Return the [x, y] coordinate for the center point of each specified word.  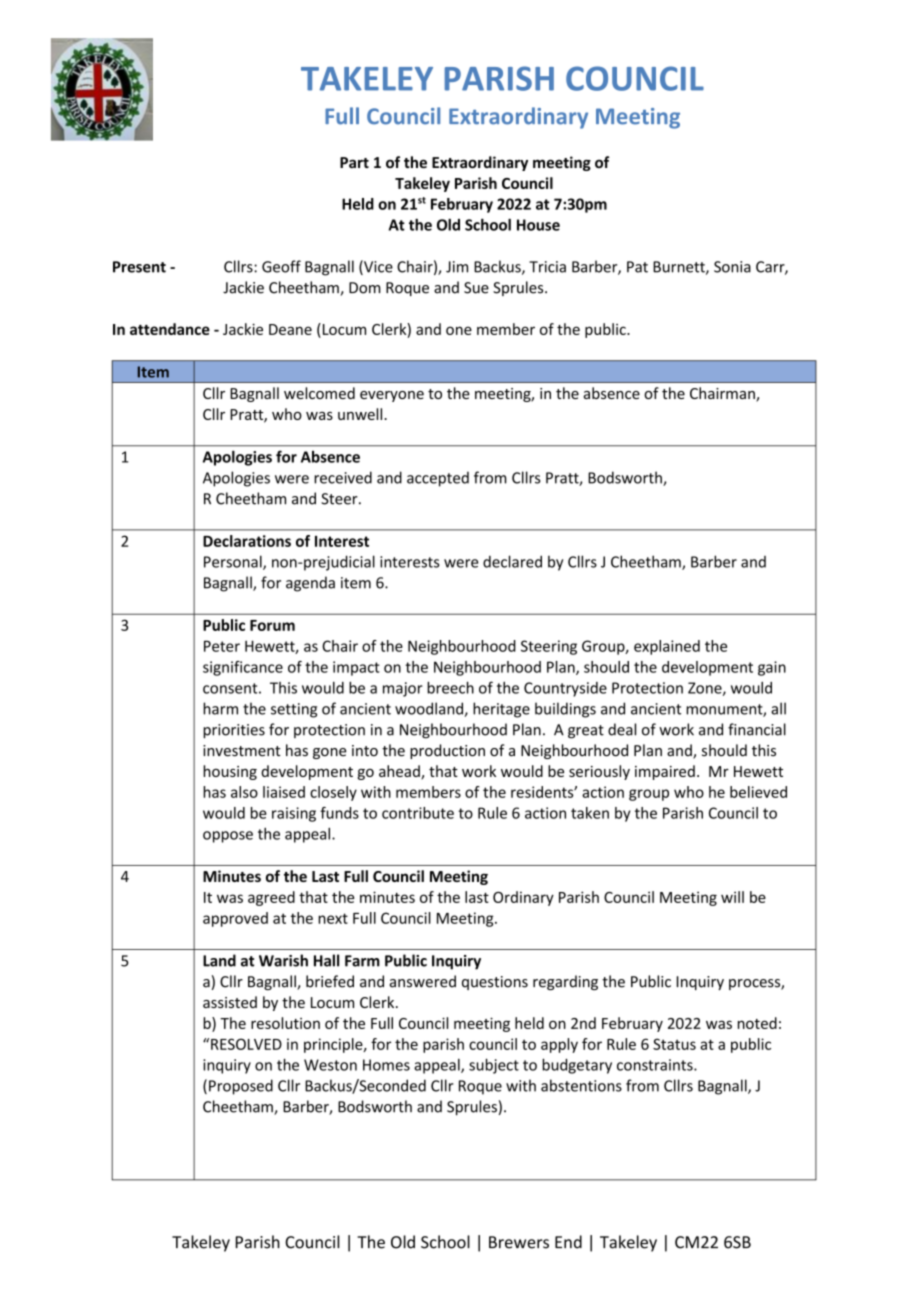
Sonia [732, 267]
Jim [457, 267]
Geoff [281, 266]
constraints [656, 1065]
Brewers [519, 1242]
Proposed [241, 1087]
